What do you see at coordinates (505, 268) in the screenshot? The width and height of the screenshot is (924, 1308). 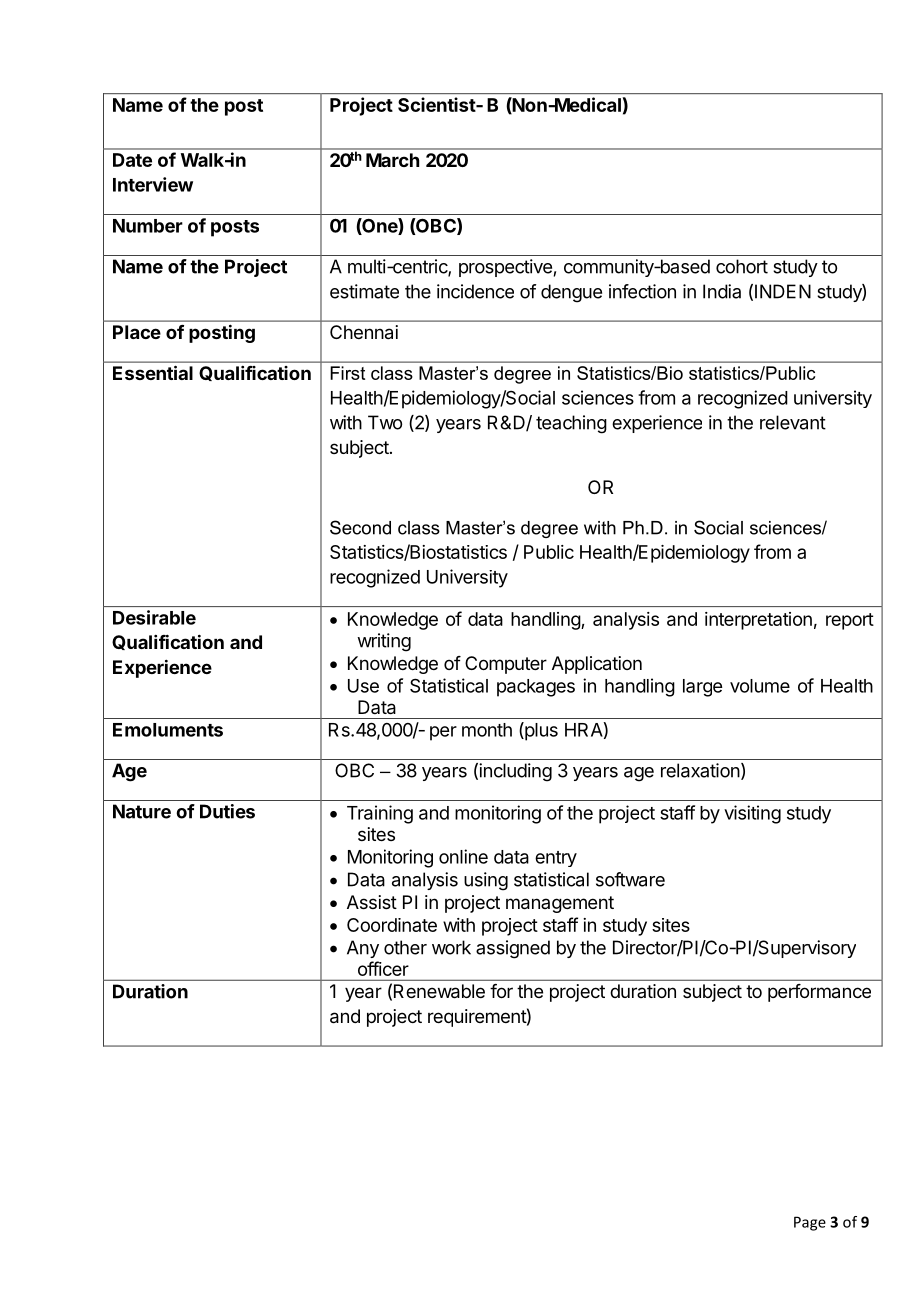 I see `prospective` at bounding box center [505, 268].
